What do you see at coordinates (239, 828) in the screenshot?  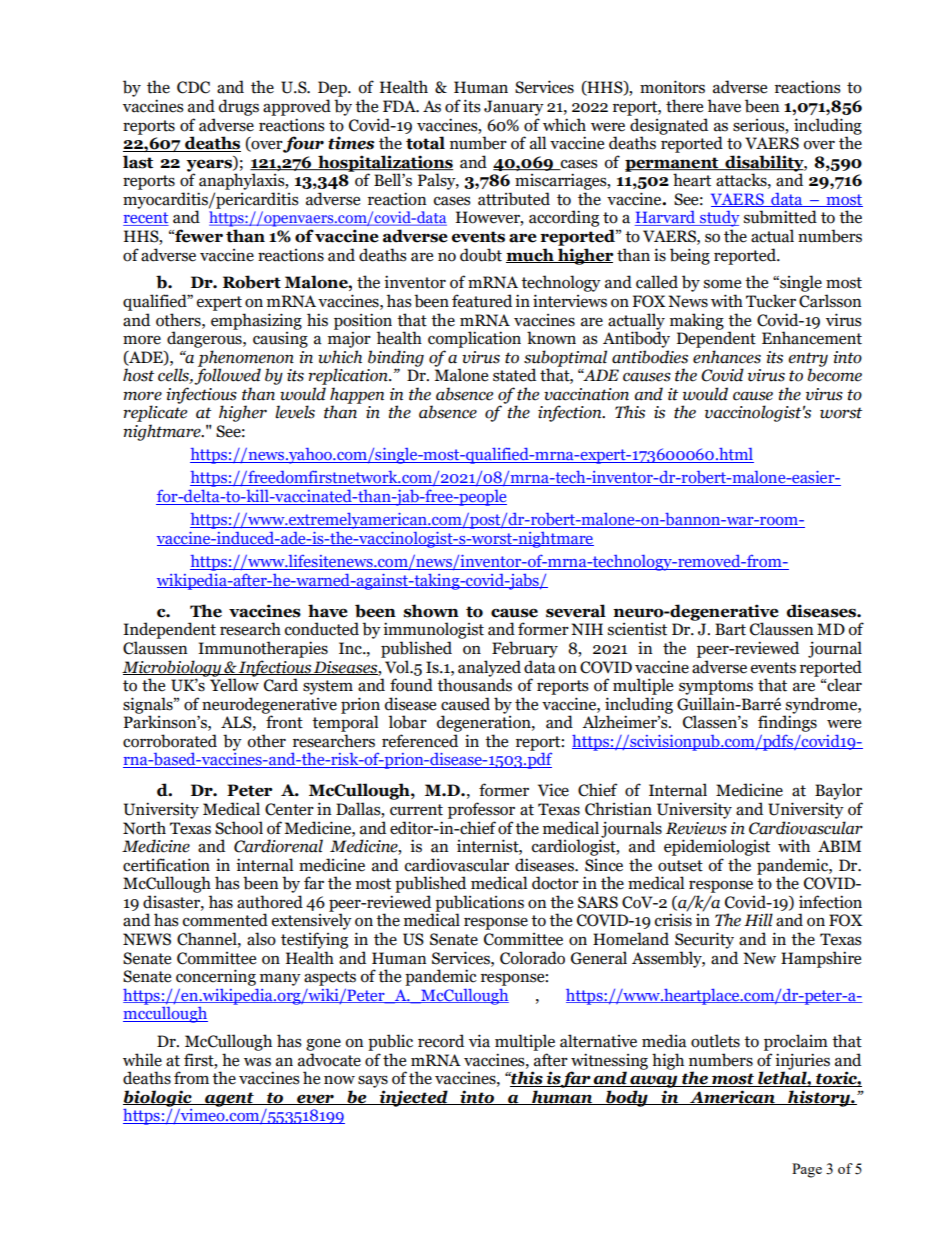 I see `School` at bounding box center [239, 828].
